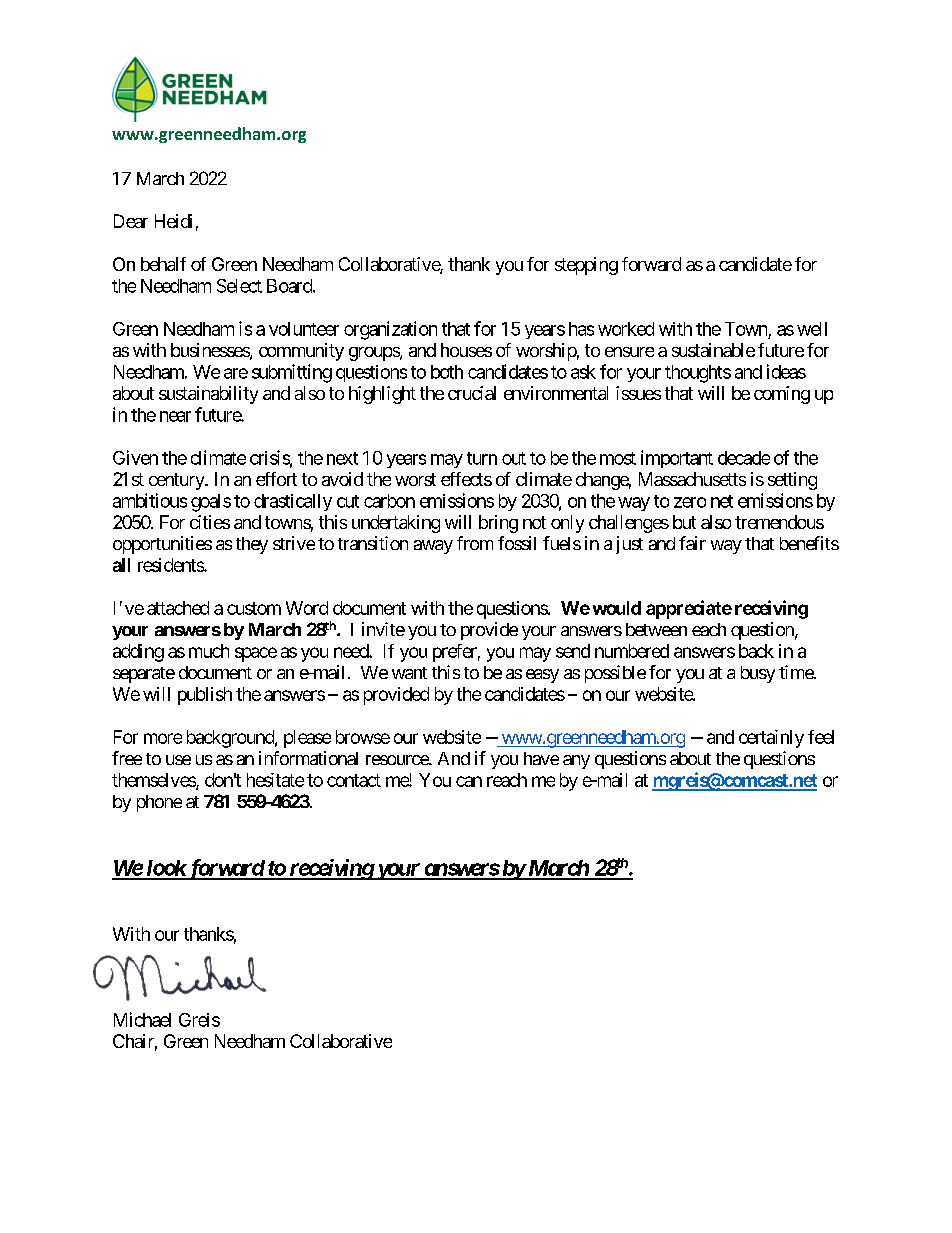 This screenshot has height=1233, width=952. What do you see at coordinates (541, 758) in the screenshot?
I see `have` at bounding box center [541, 758].
